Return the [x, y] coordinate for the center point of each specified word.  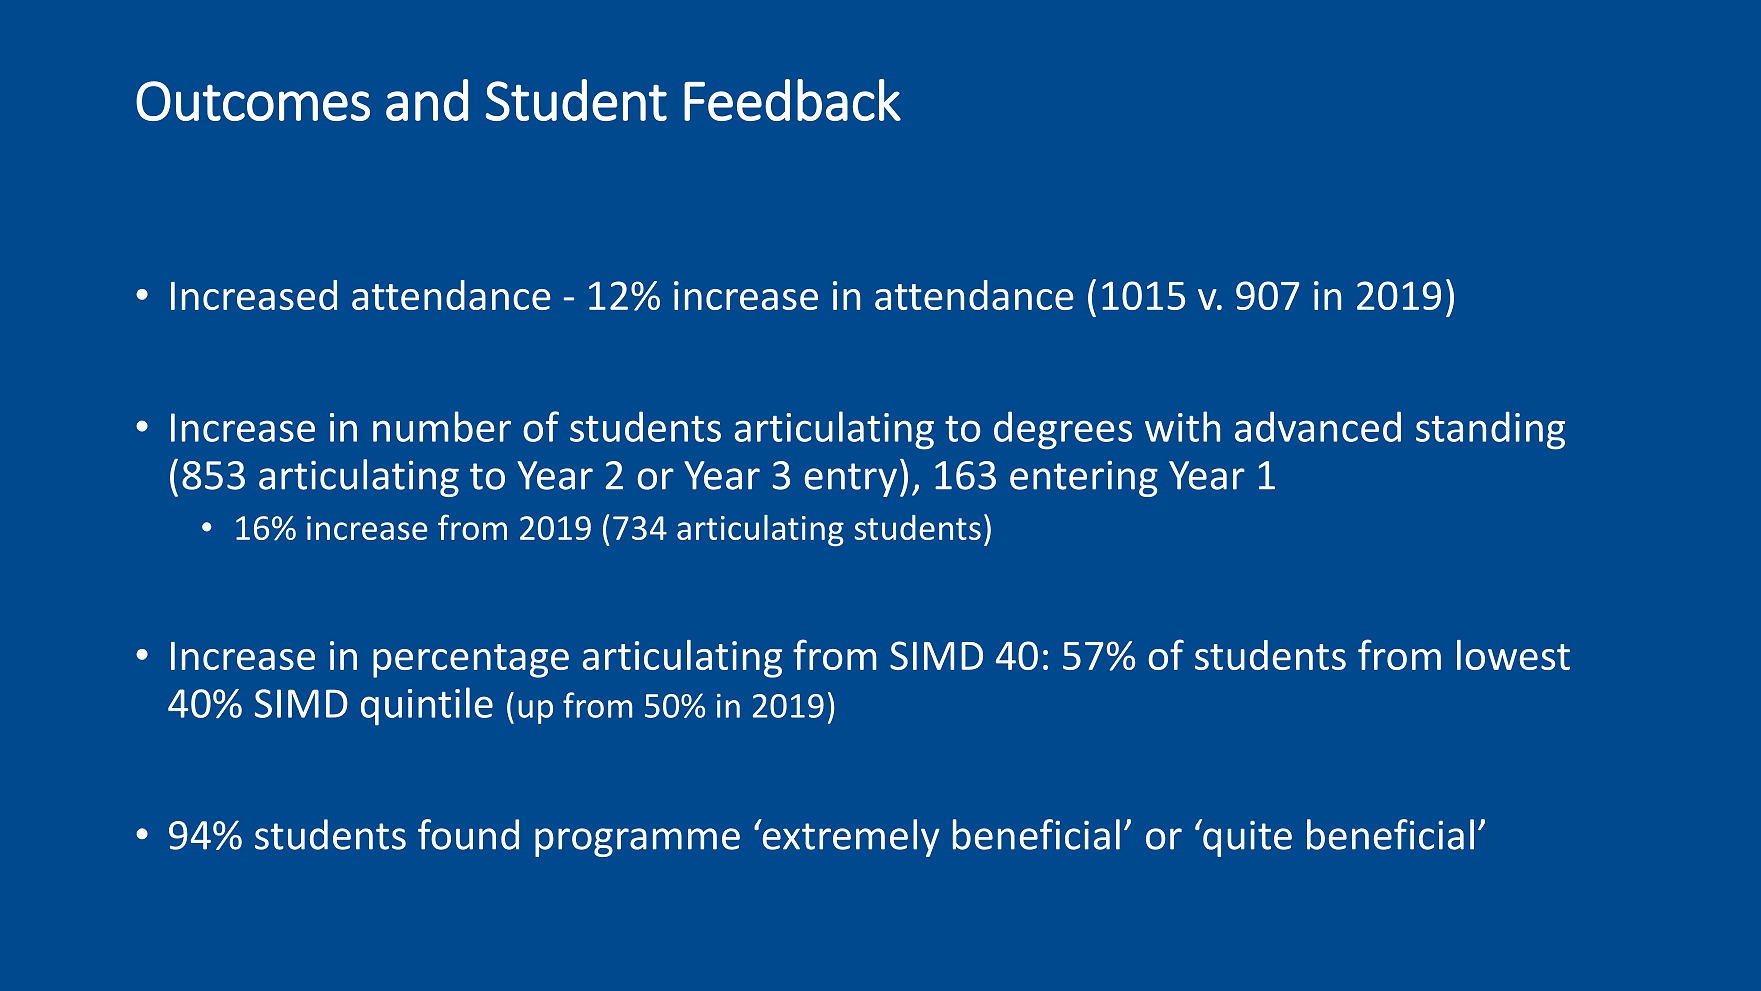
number [442, 426]
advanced [1318, 426]
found [468, 834]
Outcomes [253, 101]
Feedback [792, 100]
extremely [850, 838]
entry [851, 480]
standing [1490, 430]
